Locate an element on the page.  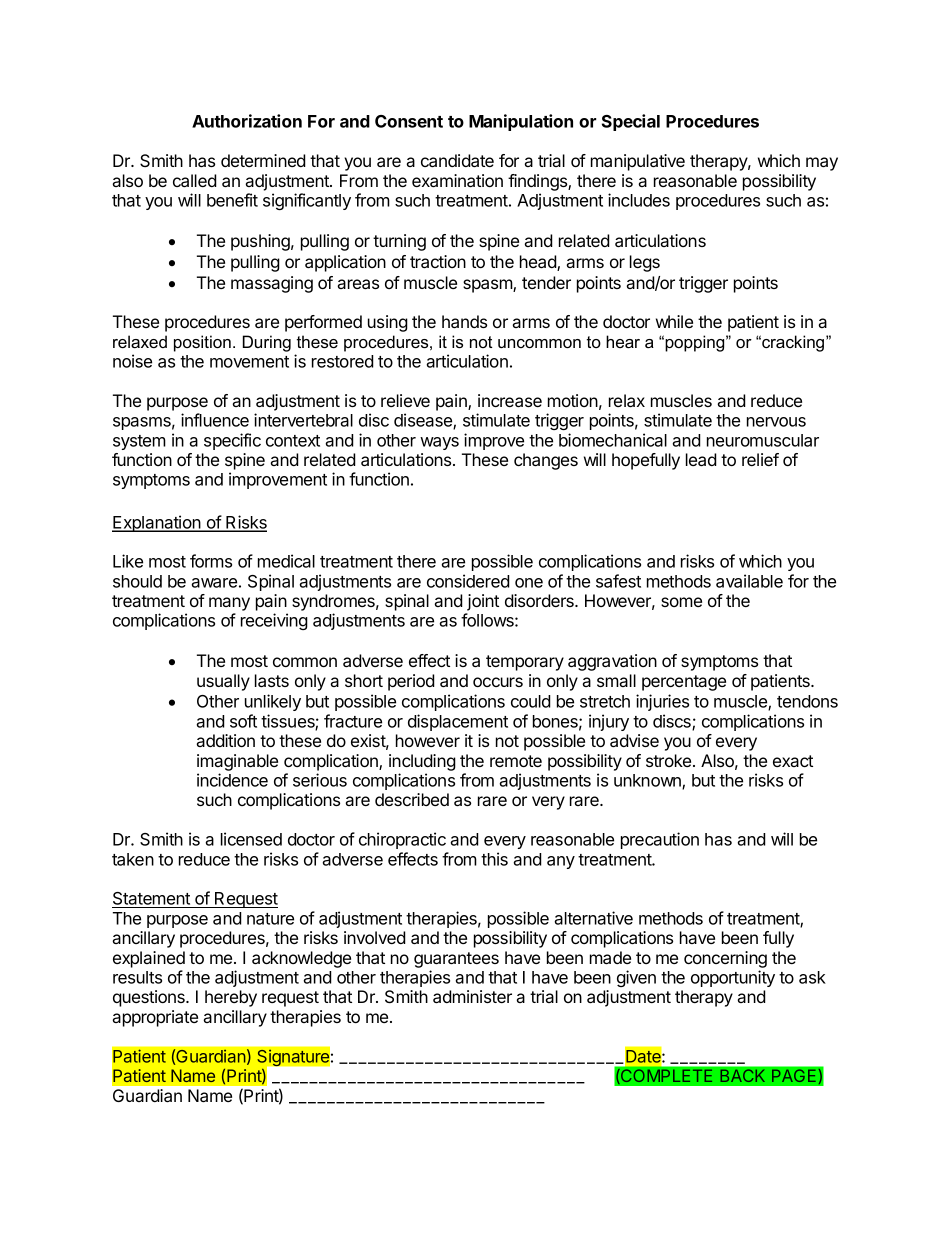
examination is located at coordinates (457, 180).
